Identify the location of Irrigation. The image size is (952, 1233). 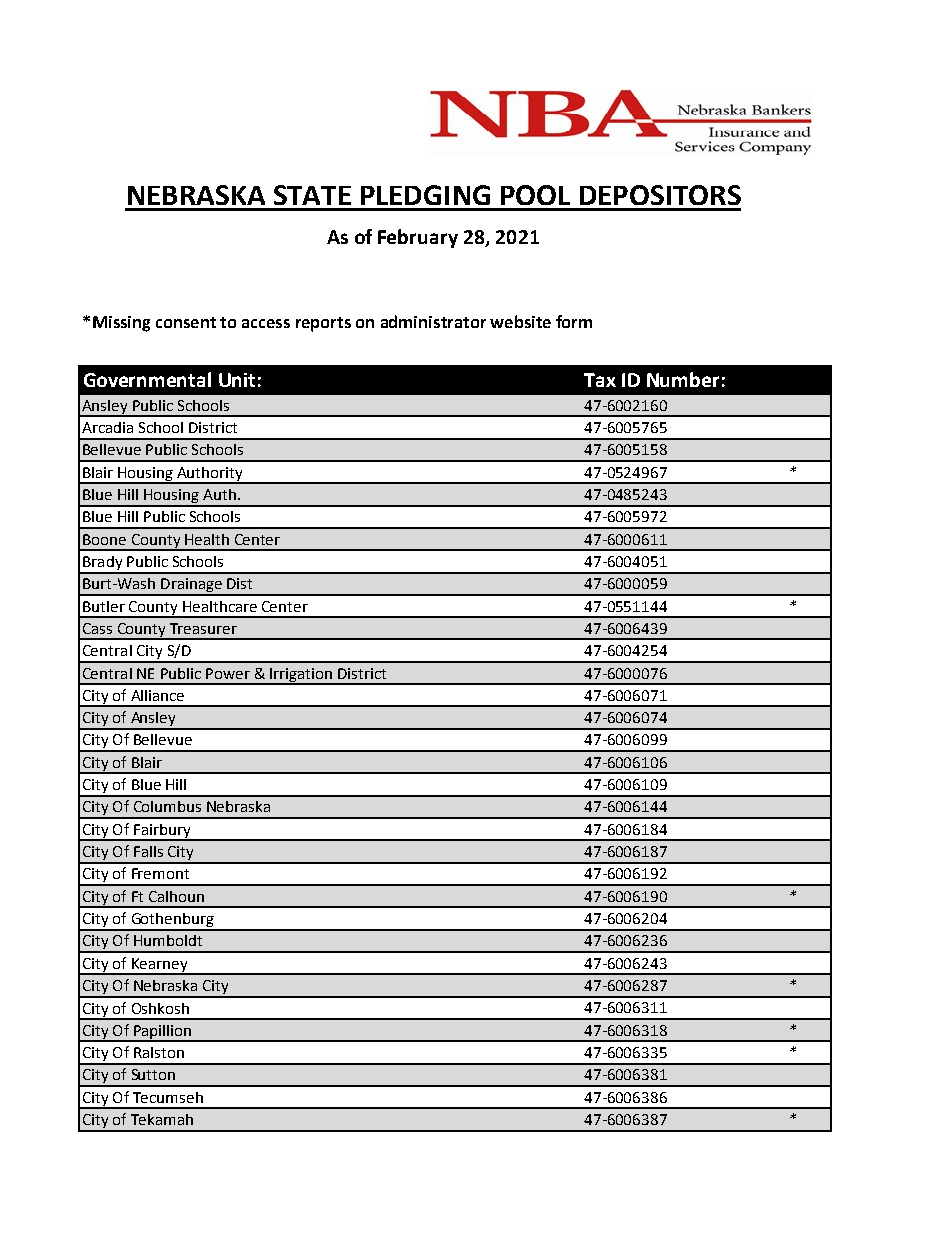
(301, 676).
